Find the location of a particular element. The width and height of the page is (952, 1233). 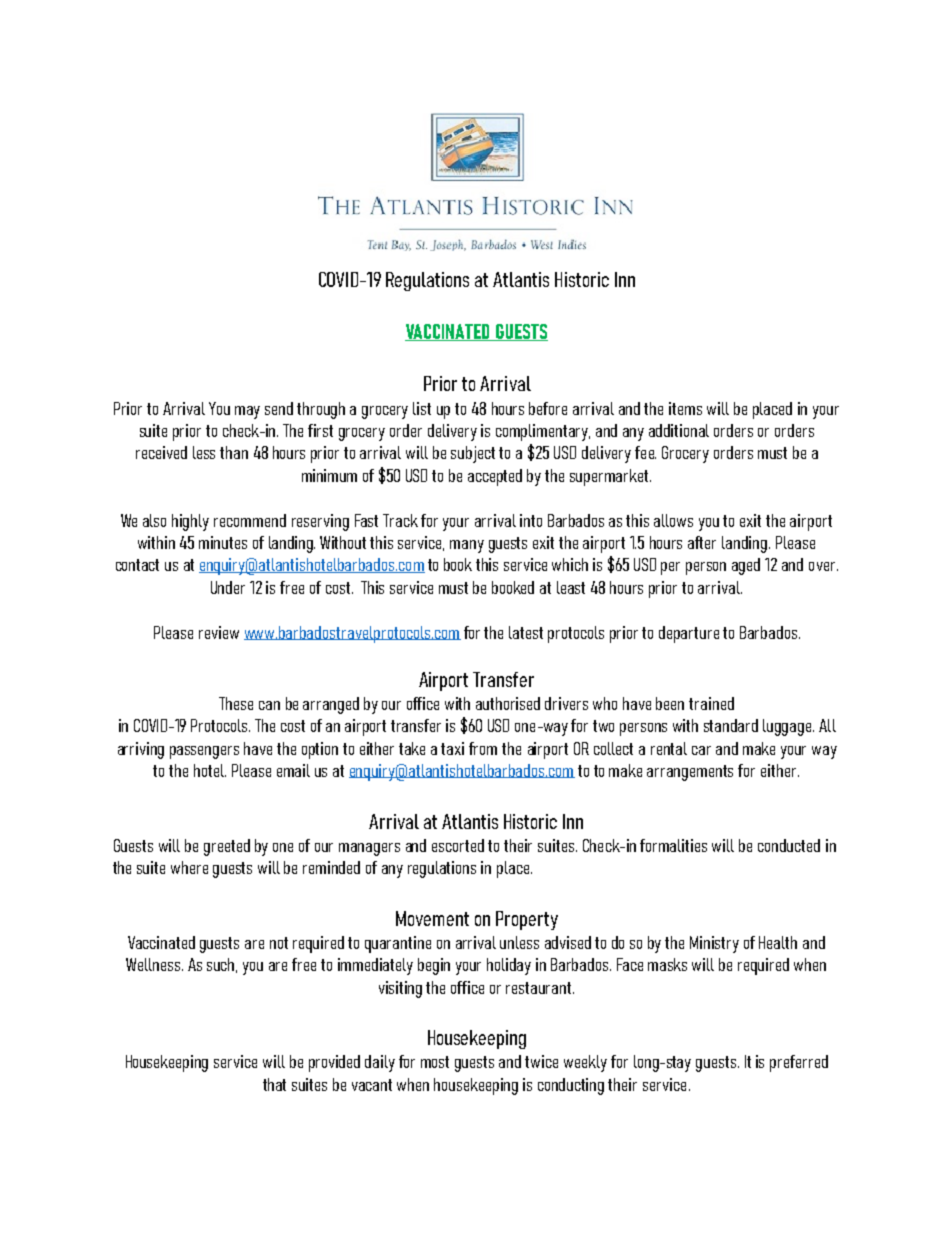

Ministry is located at coordinates (714, 944).
